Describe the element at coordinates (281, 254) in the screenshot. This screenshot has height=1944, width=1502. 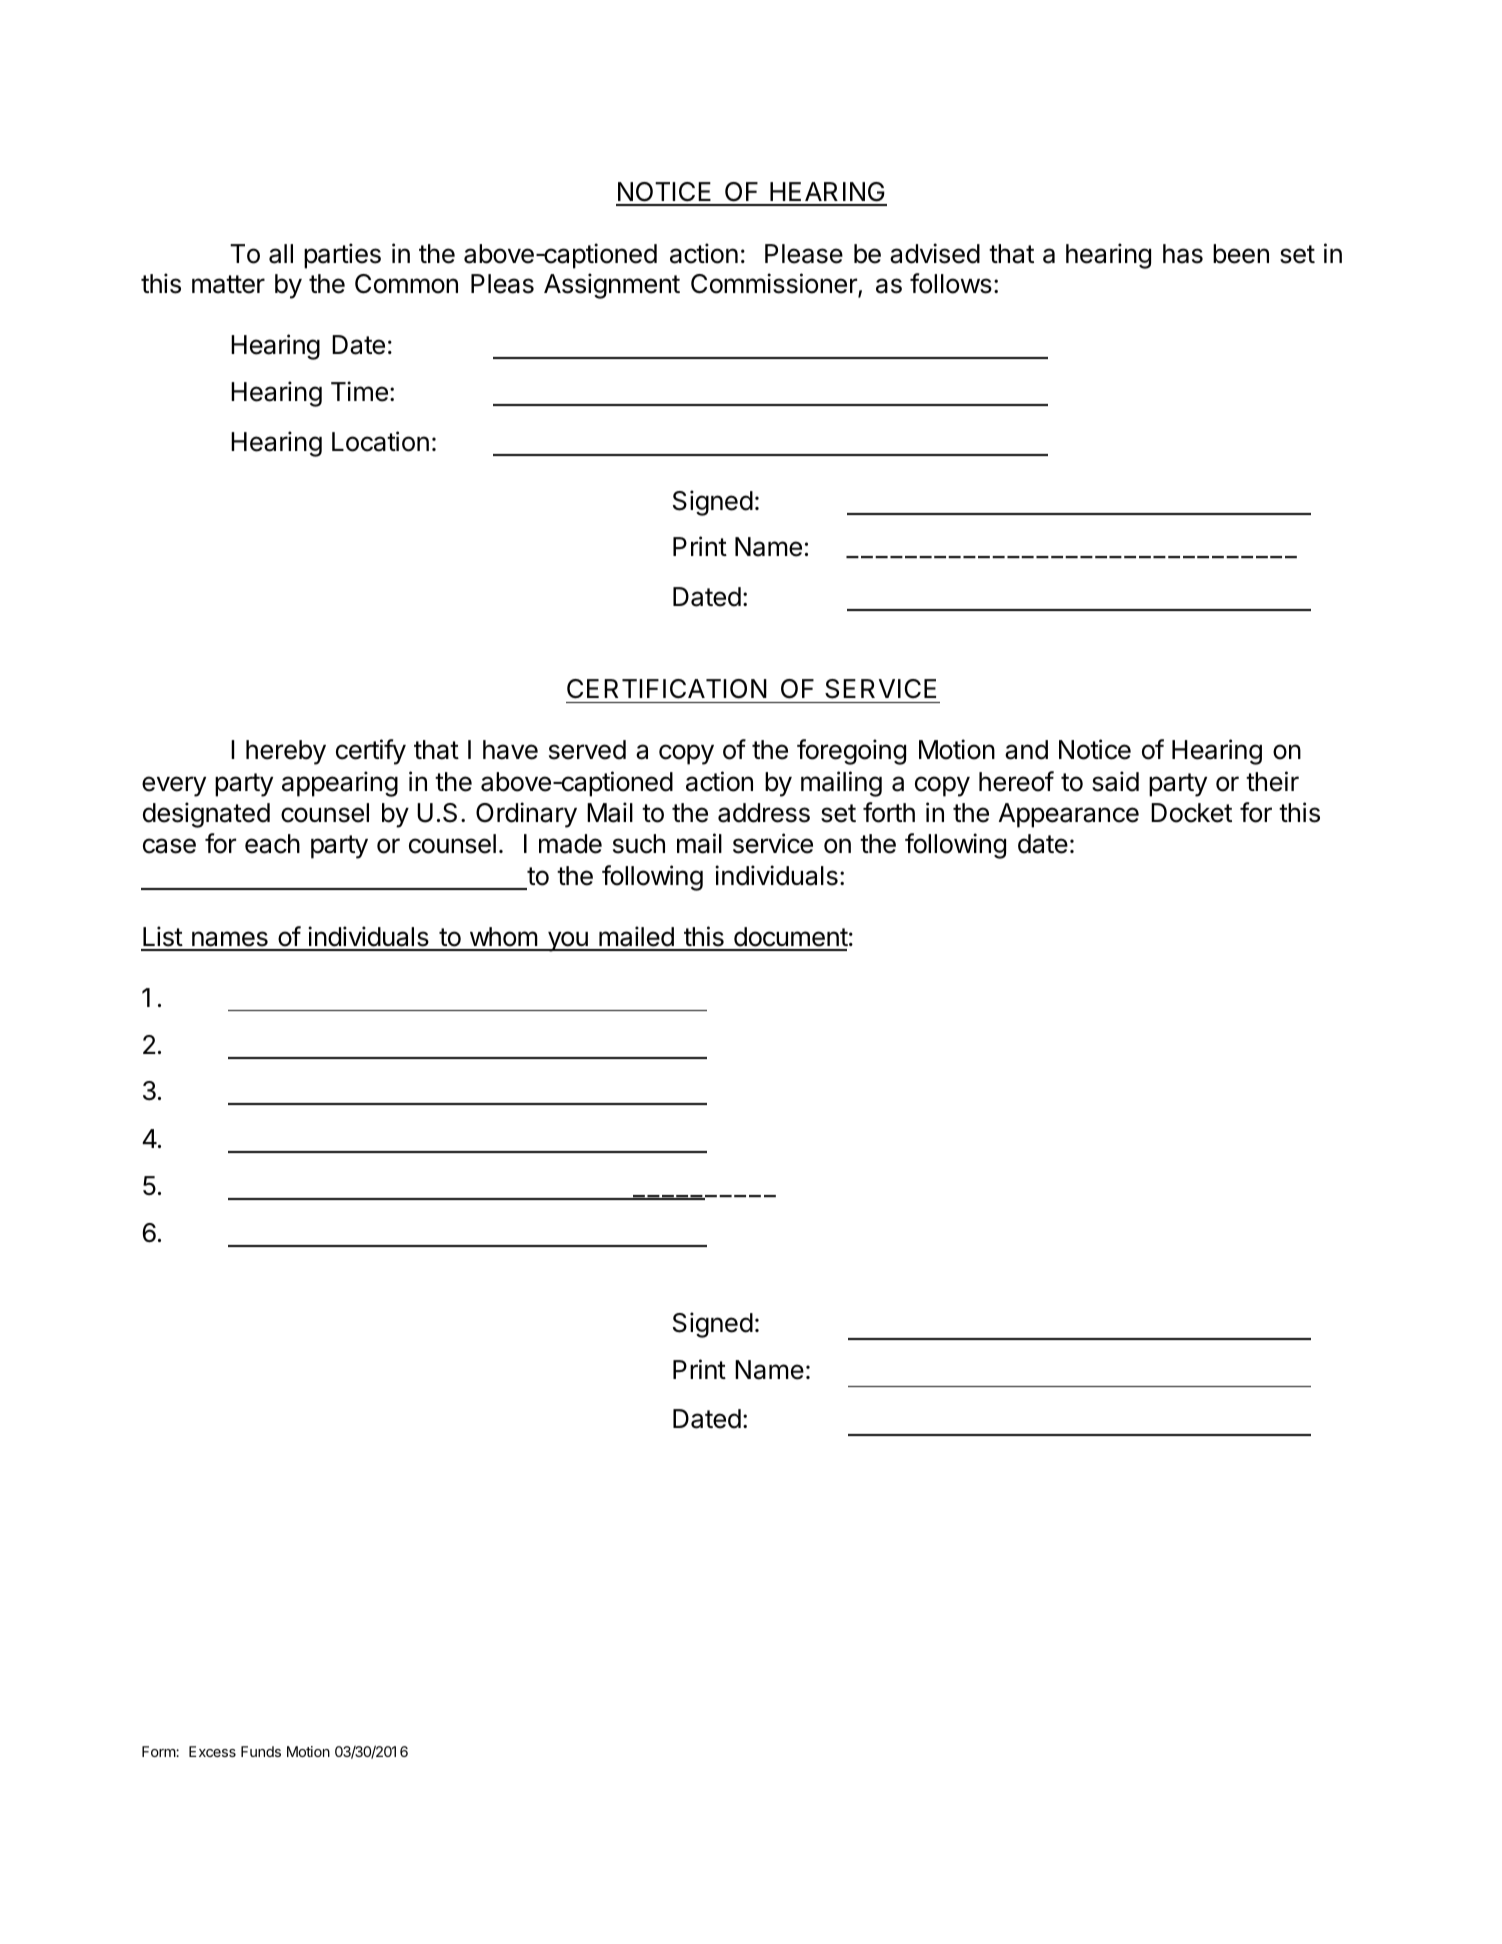
I see `all` at that location.
